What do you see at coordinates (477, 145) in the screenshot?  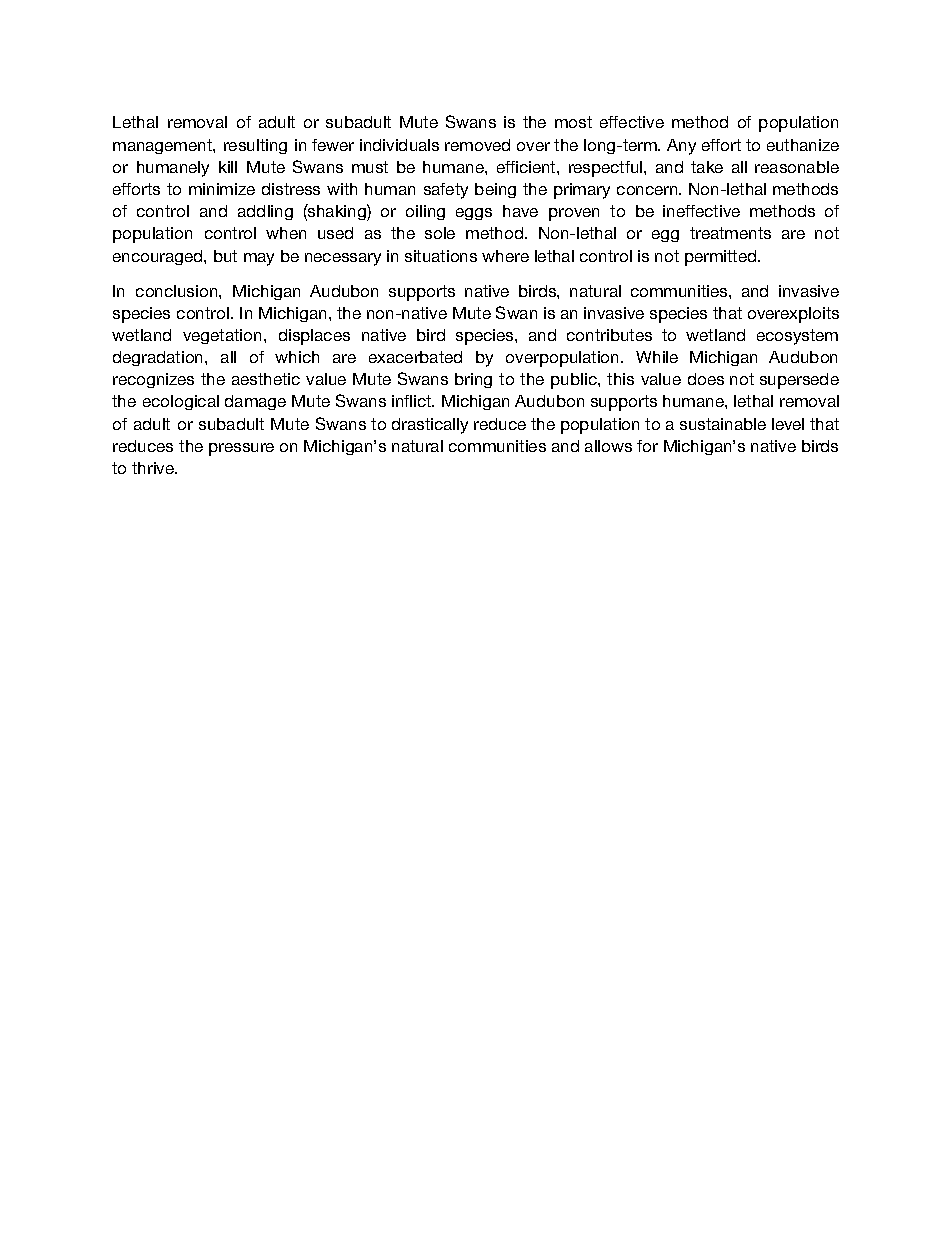 I see `removed` at bounding box center [477, 145].
